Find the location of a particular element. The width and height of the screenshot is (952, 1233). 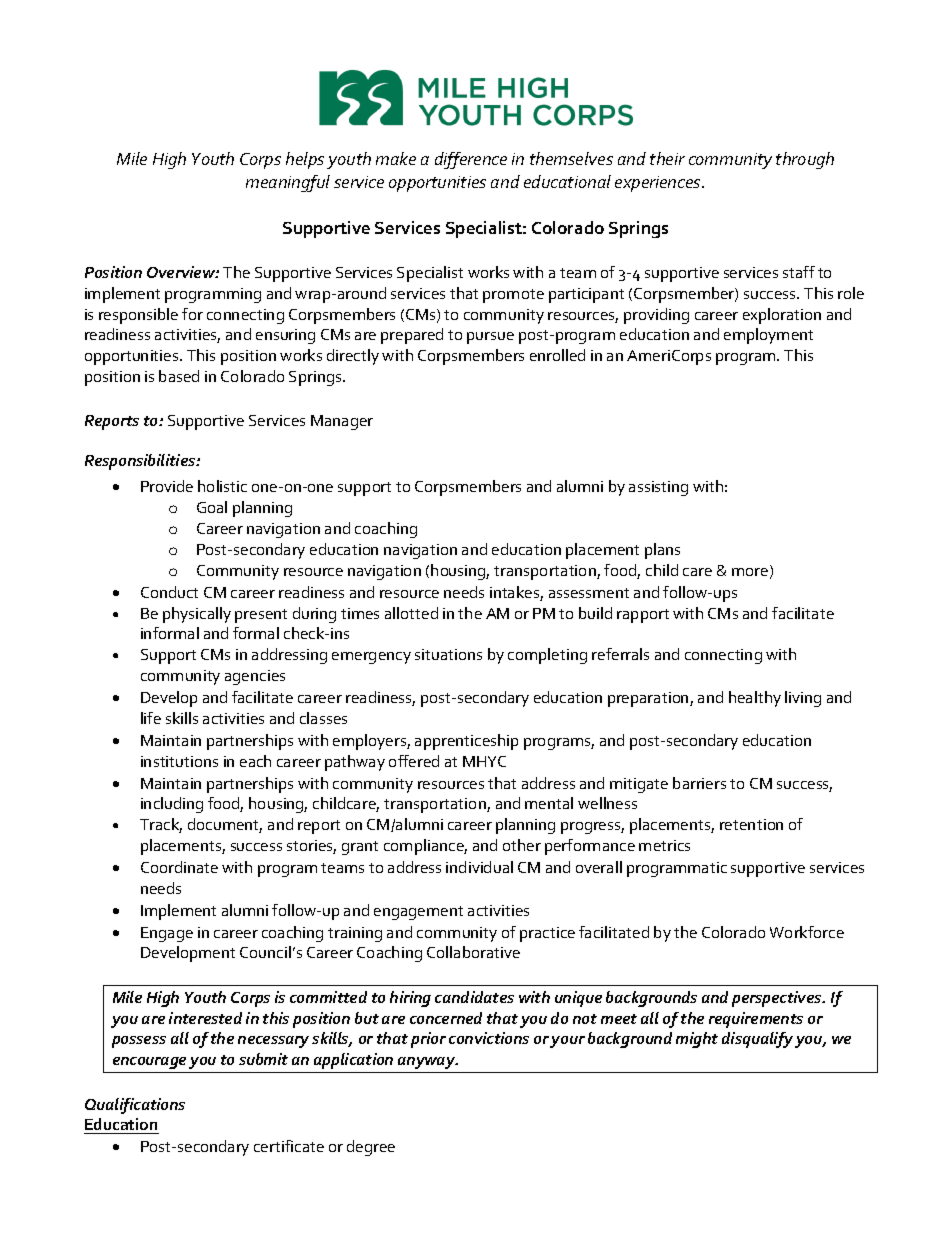

meaningful is located at coordinates (288, 183).
